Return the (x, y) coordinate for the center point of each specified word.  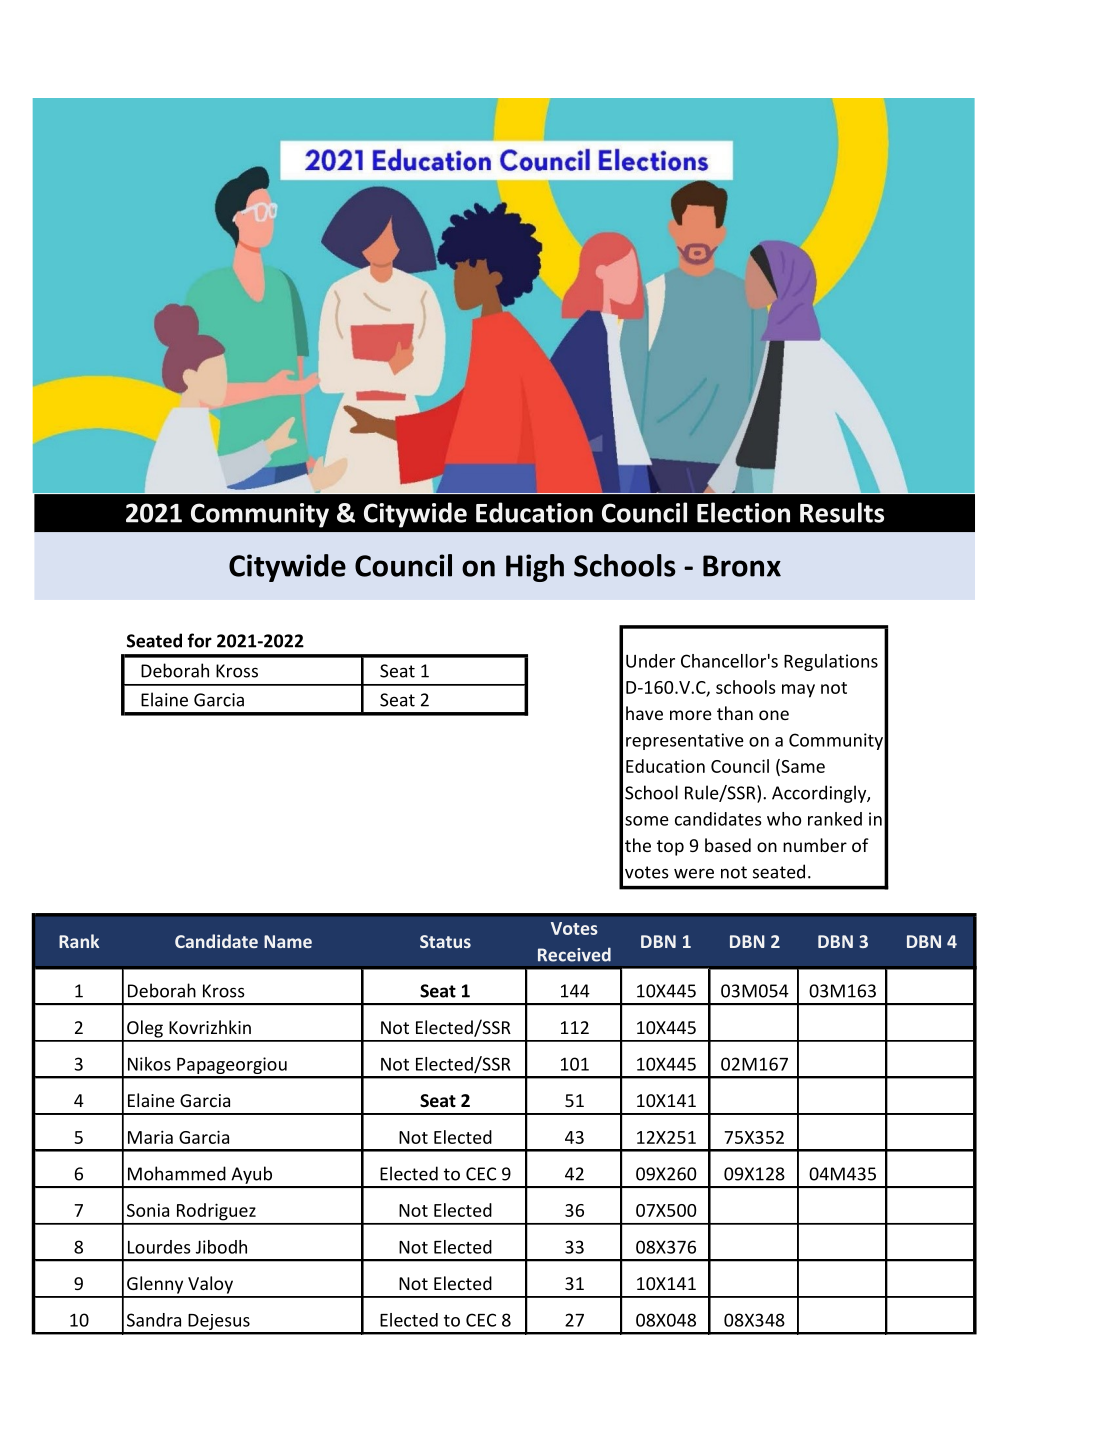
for (199, 640)
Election (743, 512)
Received (574, 954)
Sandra (154, 1320)
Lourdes (159, 1247)
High (535, 568)
